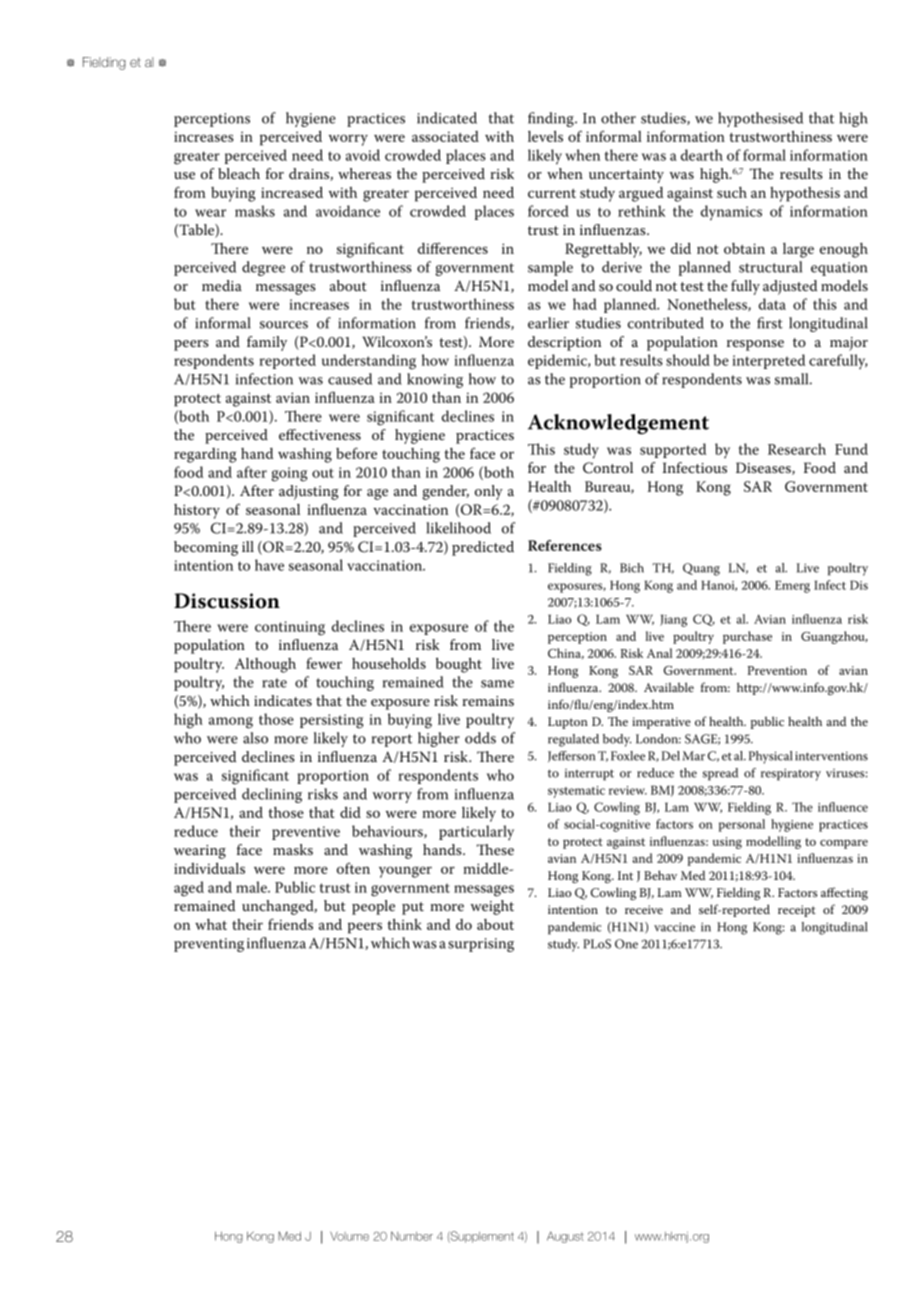 This page has height=1308, width=924. Describe the element at coordinates (239, 173) in the page. I see `bleach` at that location.
